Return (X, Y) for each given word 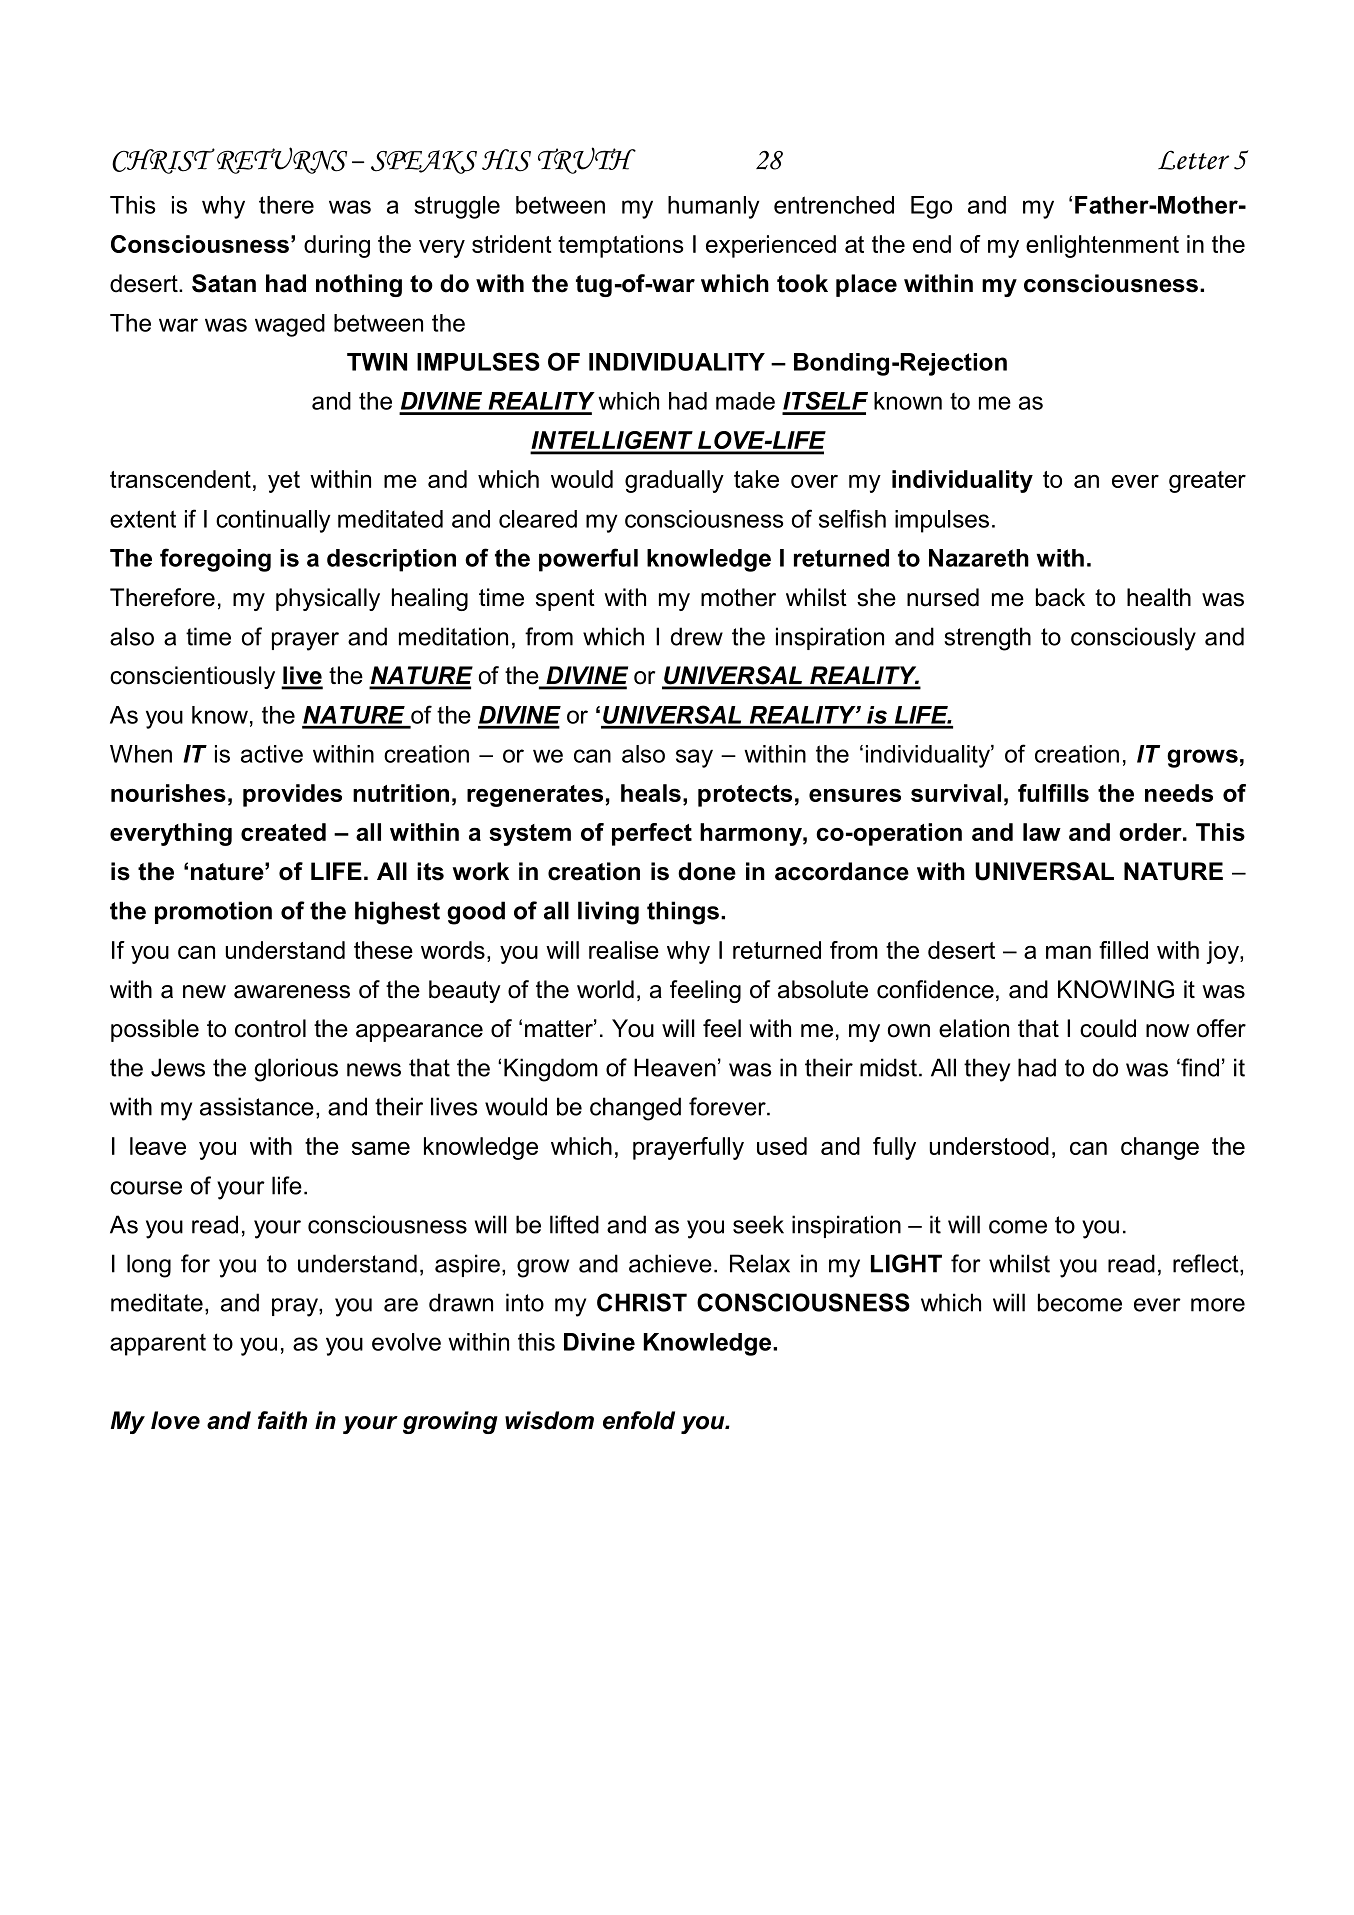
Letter (1193, 160)
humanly (714, 207)
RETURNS (282, 160)
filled (1123, 950)
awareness (292, 992)
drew (697, 636)
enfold (639, 1420)
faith (282, 1420)
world (605, 989)
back (1060, 597)
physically (328, 599)
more (1218, 1305)
